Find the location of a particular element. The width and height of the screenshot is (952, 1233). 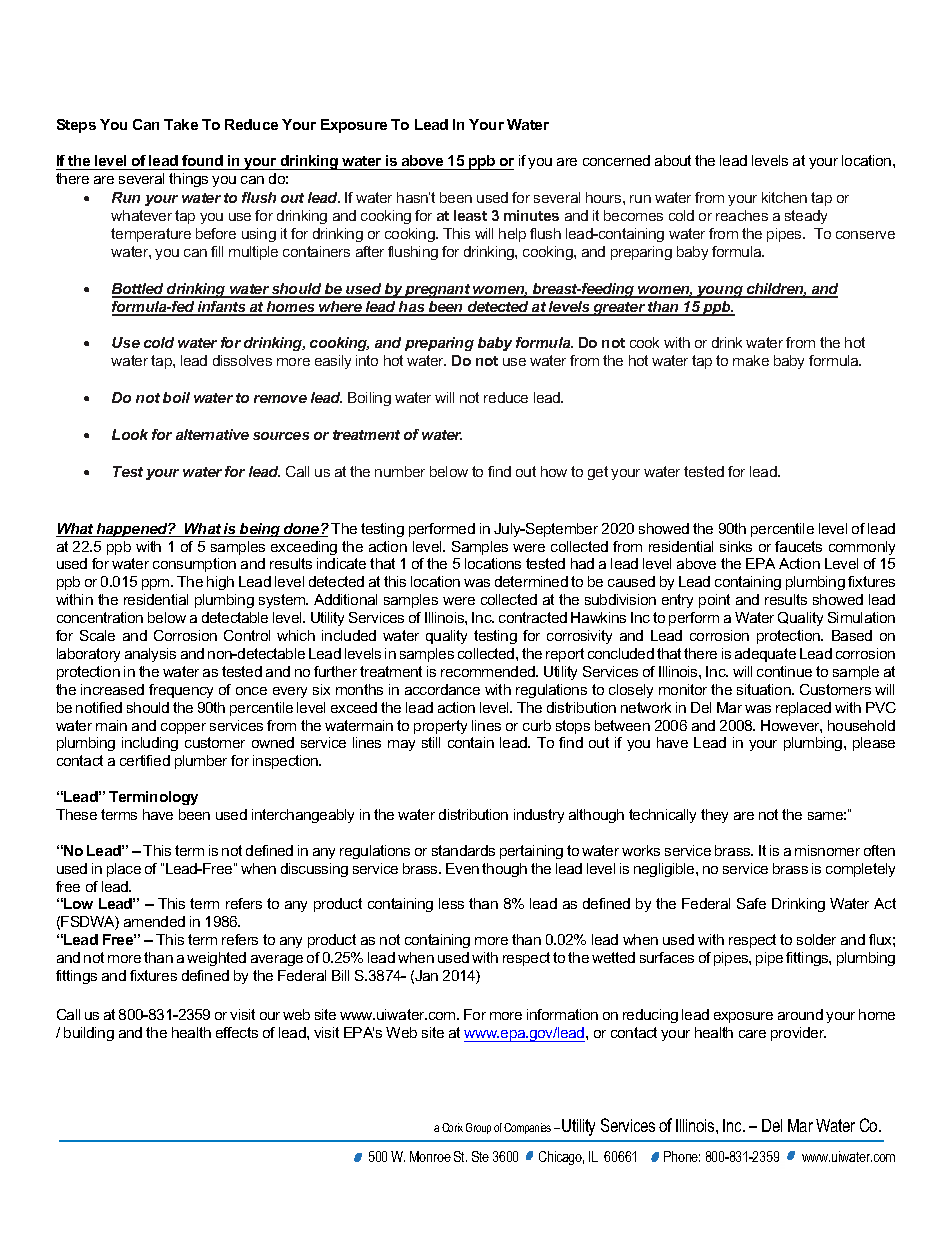

Safe is located at coordinates (751, 903).
